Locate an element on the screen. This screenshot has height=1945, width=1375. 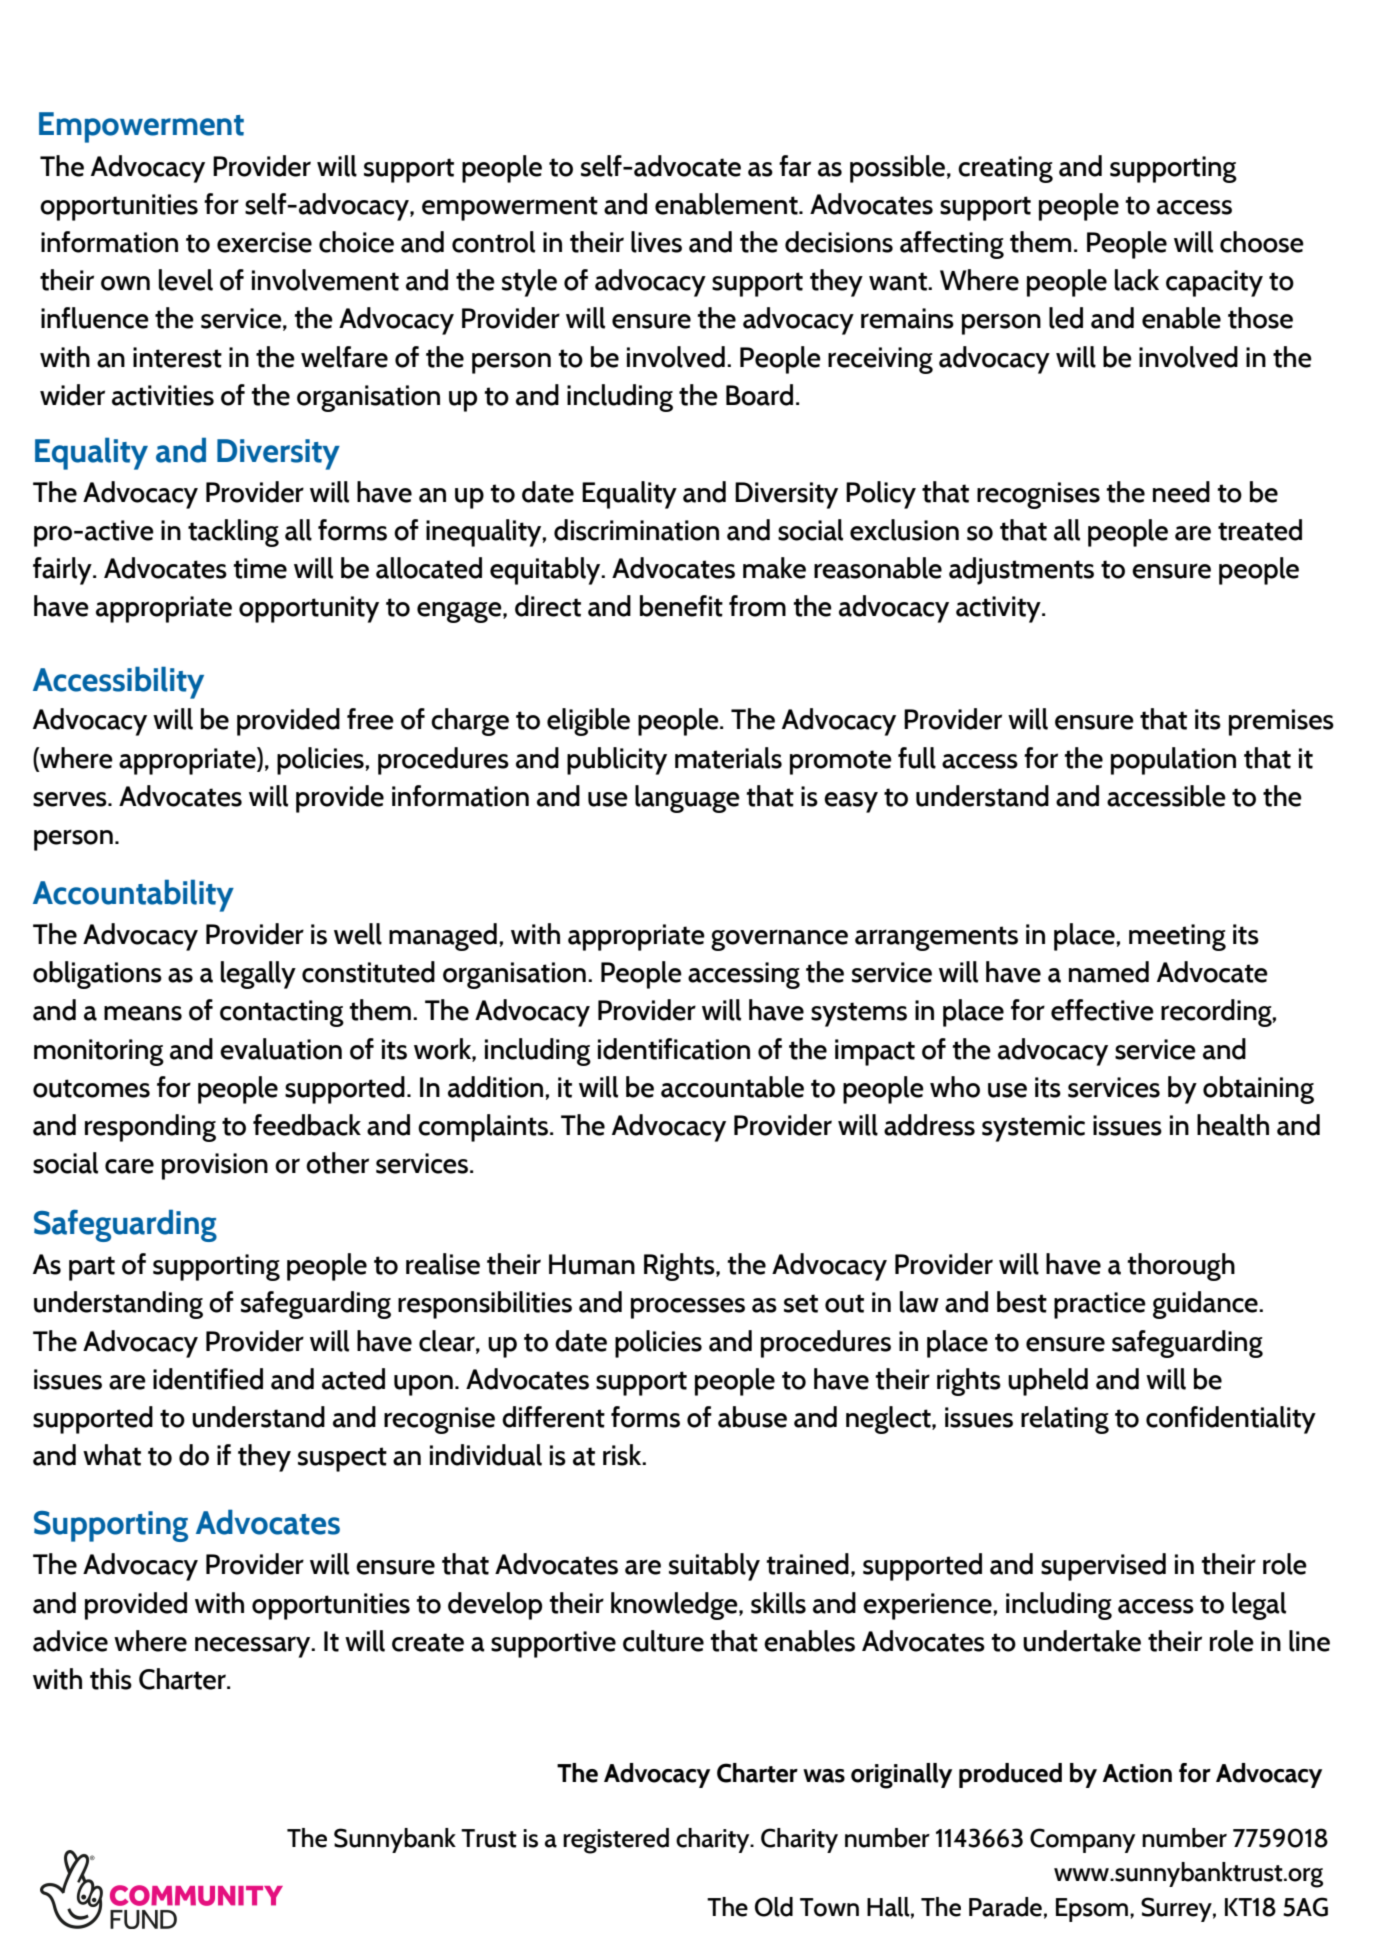
Company is located at coordinates (1082, 1840).
